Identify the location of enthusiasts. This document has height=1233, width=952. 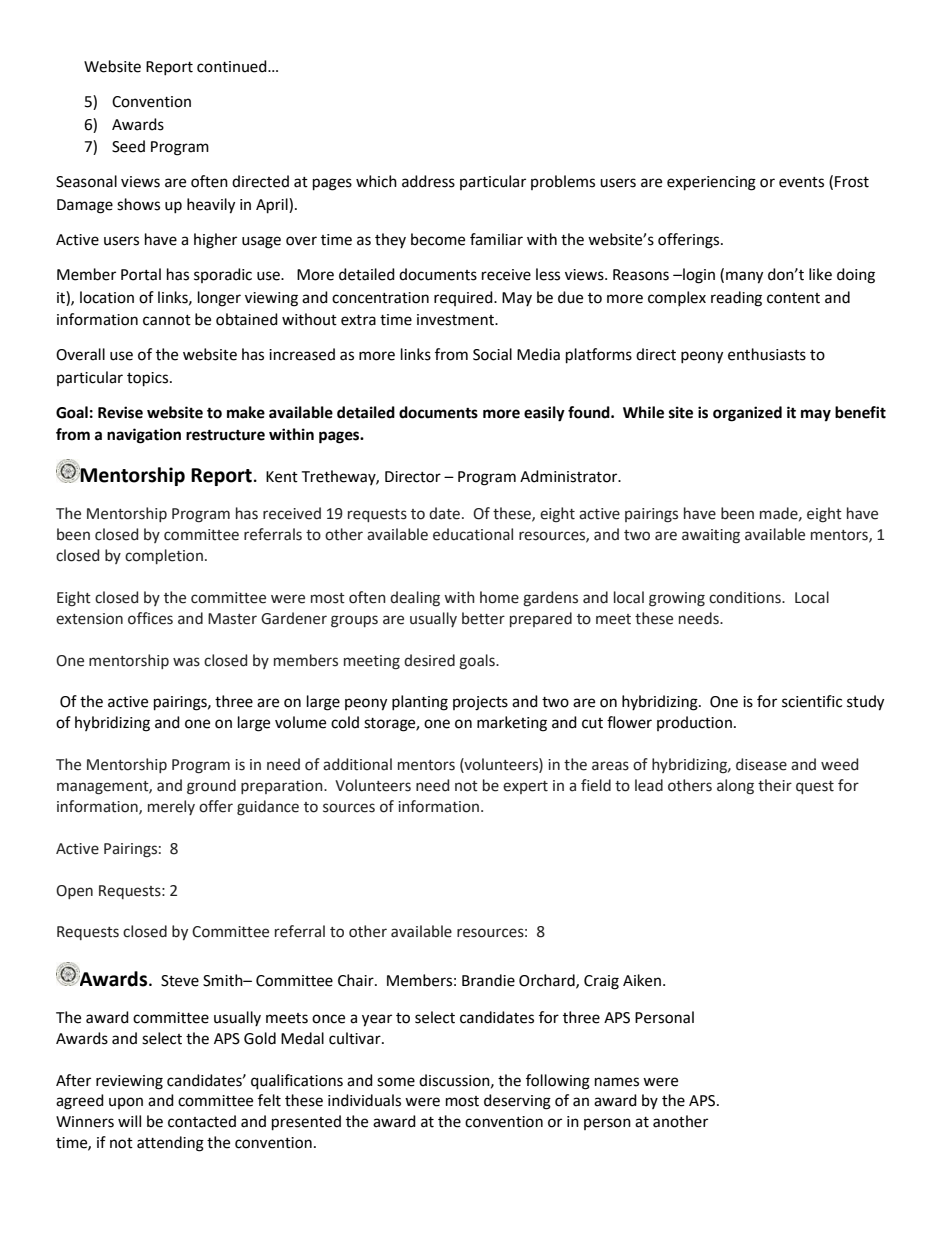
(767, 354).
